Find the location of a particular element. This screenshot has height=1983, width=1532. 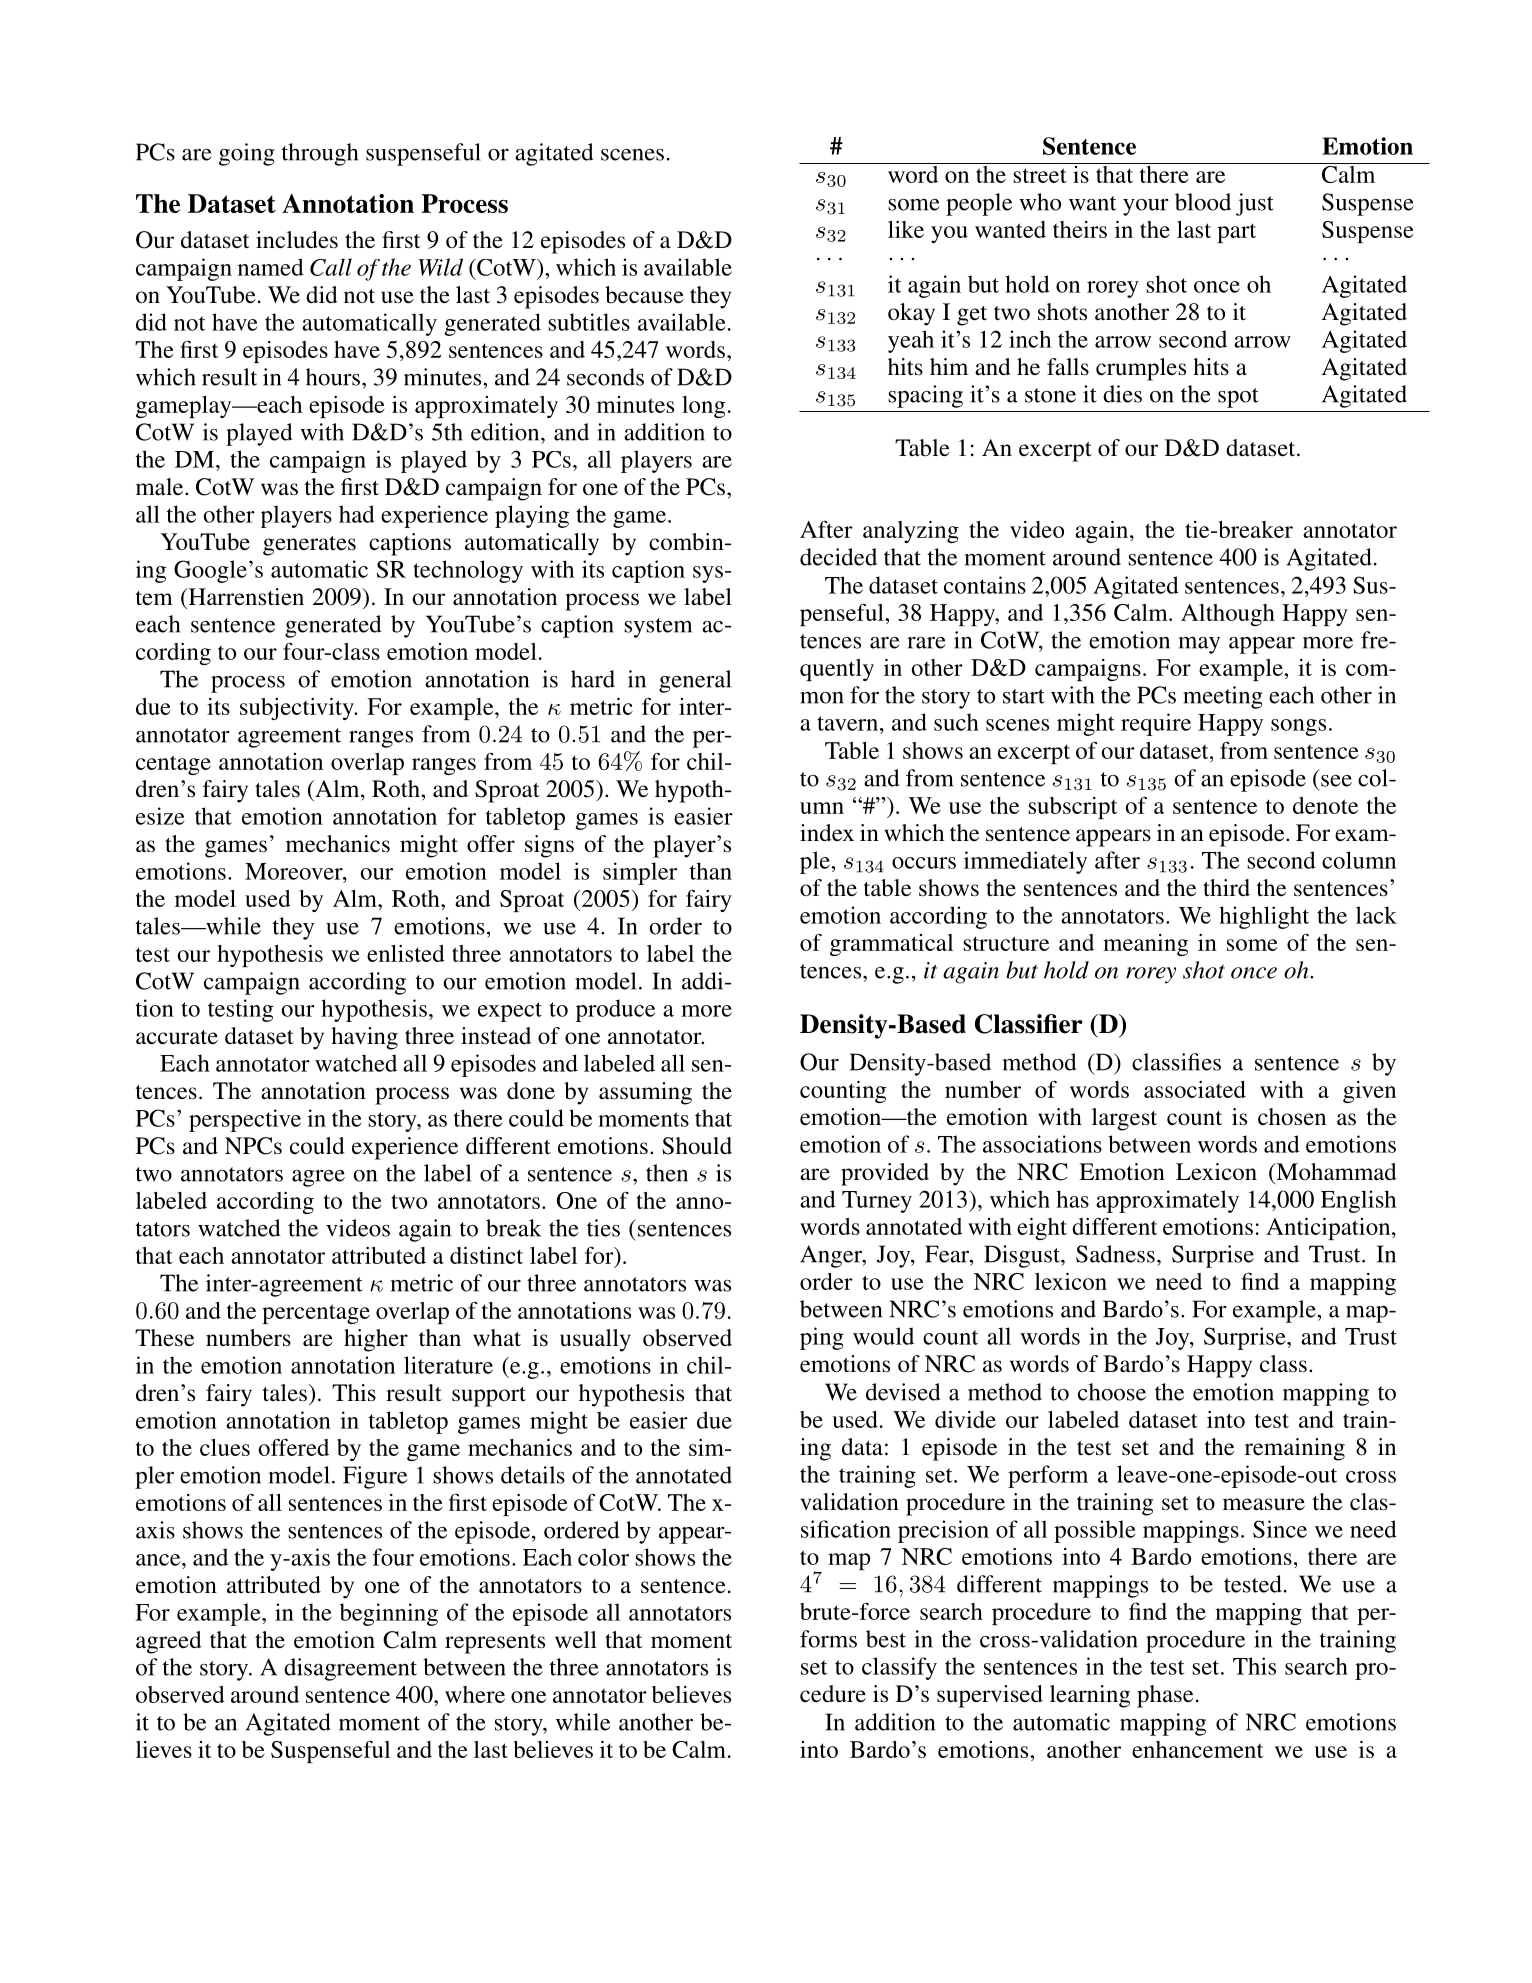

ties is located at coordinates (603, 1228).
